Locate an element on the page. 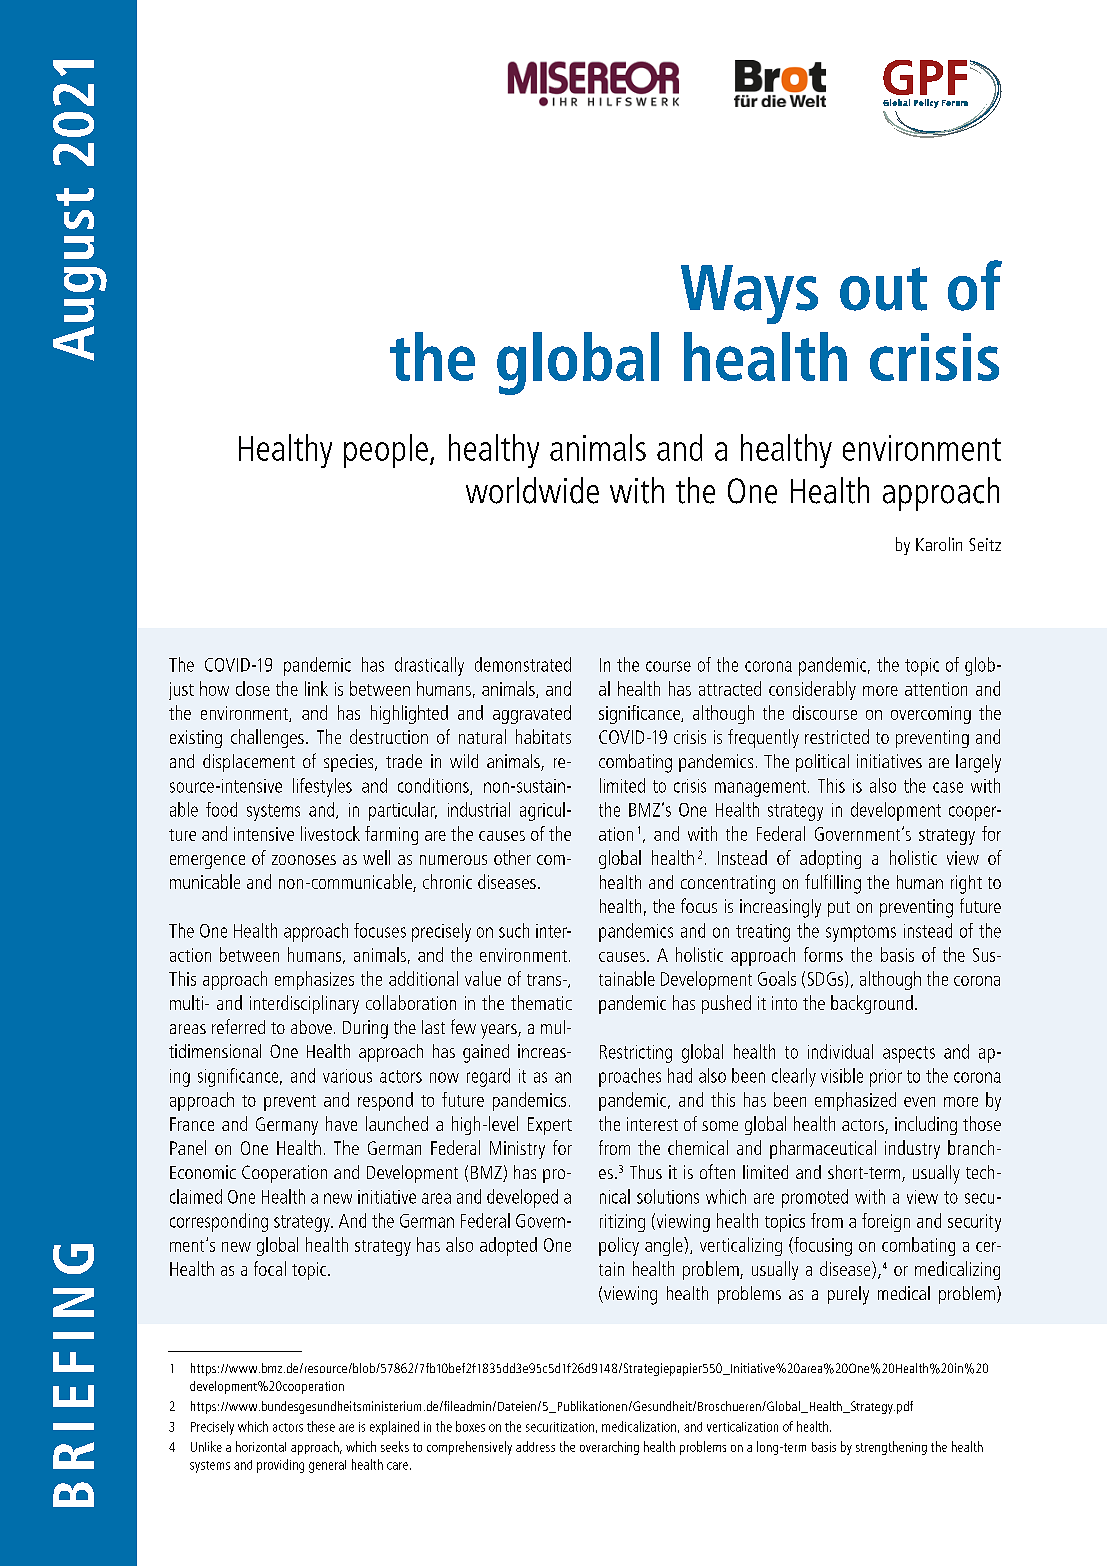  overarching is located at coordinates (609, 1448).
